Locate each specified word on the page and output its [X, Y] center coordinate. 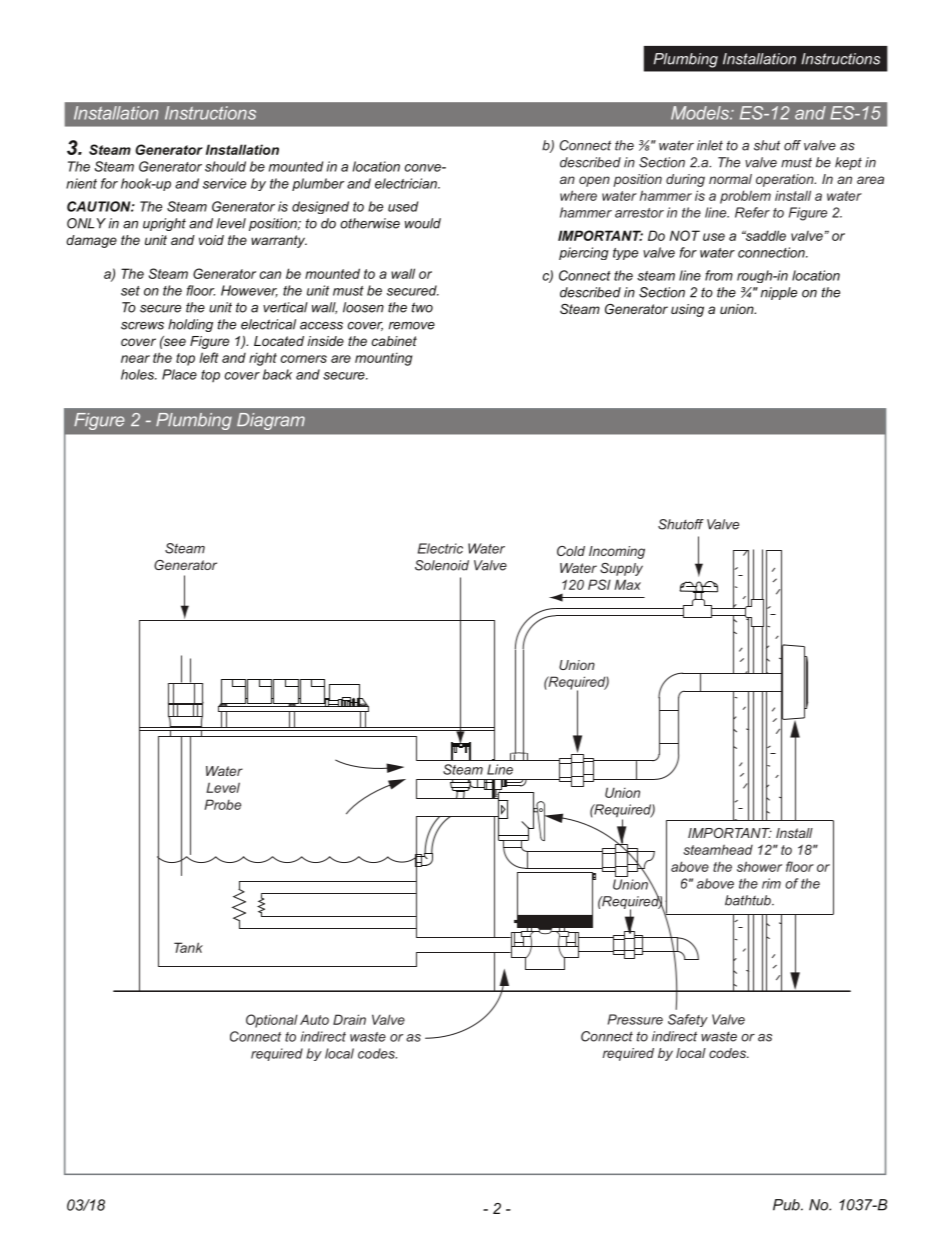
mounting [383, 359]
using [687, 310]
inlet [710, 145]
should [225, 166]
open [594, 181]
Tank [188, 947]
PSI [599, 584]
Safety [688, 1020]
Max [627, 584]
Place [179, 374]
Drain [349, 1019]
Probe [222, 804]
